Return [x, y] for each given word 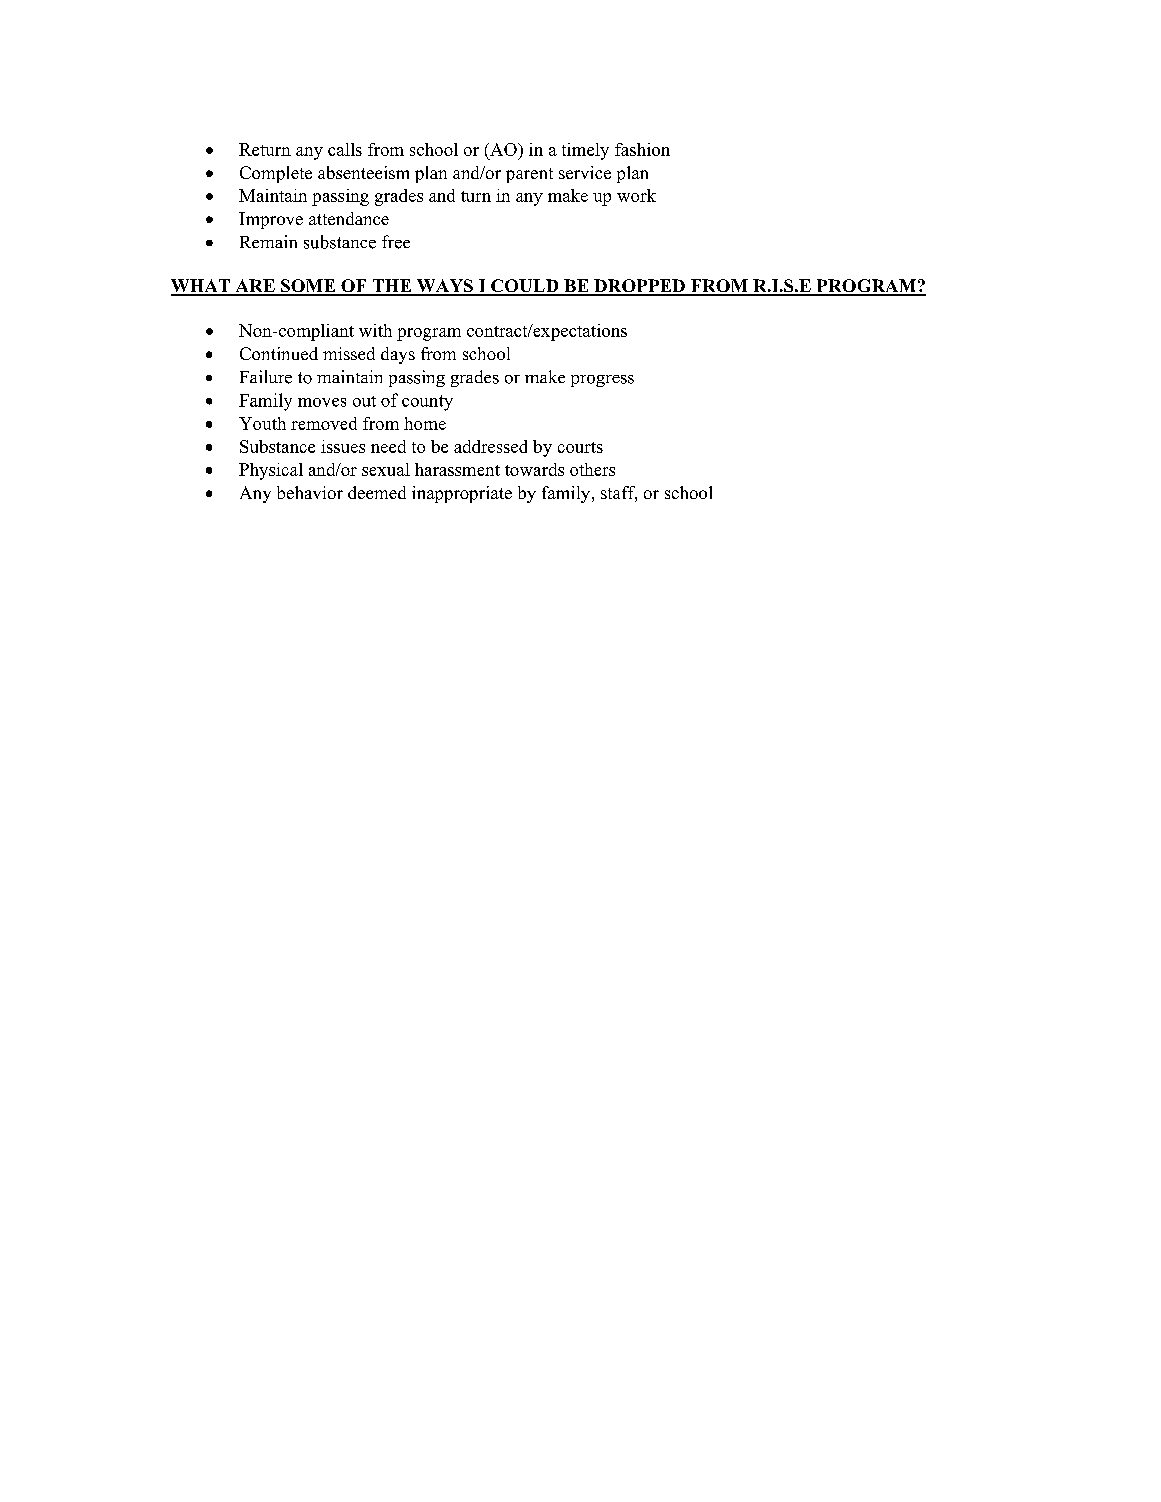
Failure [266, 377]
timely [585, 151]
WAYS [445, 287]
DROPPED [639, 287]
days [398, 355]
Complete [276, 174]
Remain [268, 241]
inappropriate [462, 494]
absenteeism [363, 172]
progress [602, 381]
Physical [271, 471]
